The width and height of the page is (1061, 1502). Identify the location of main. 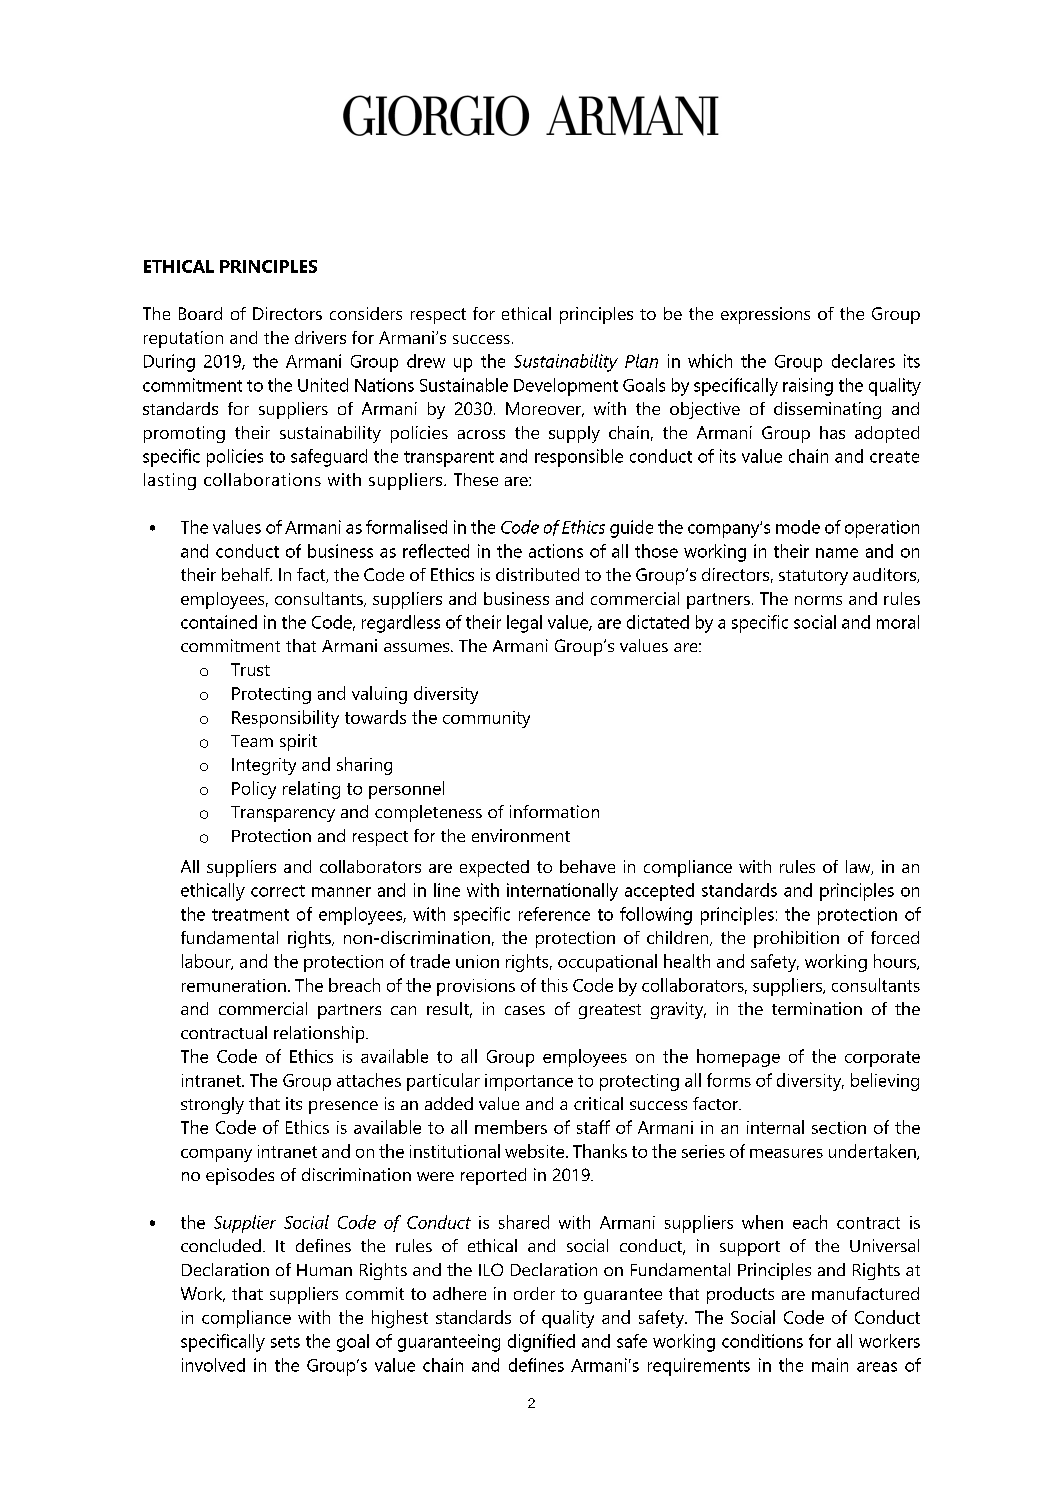
(830, 1365).
